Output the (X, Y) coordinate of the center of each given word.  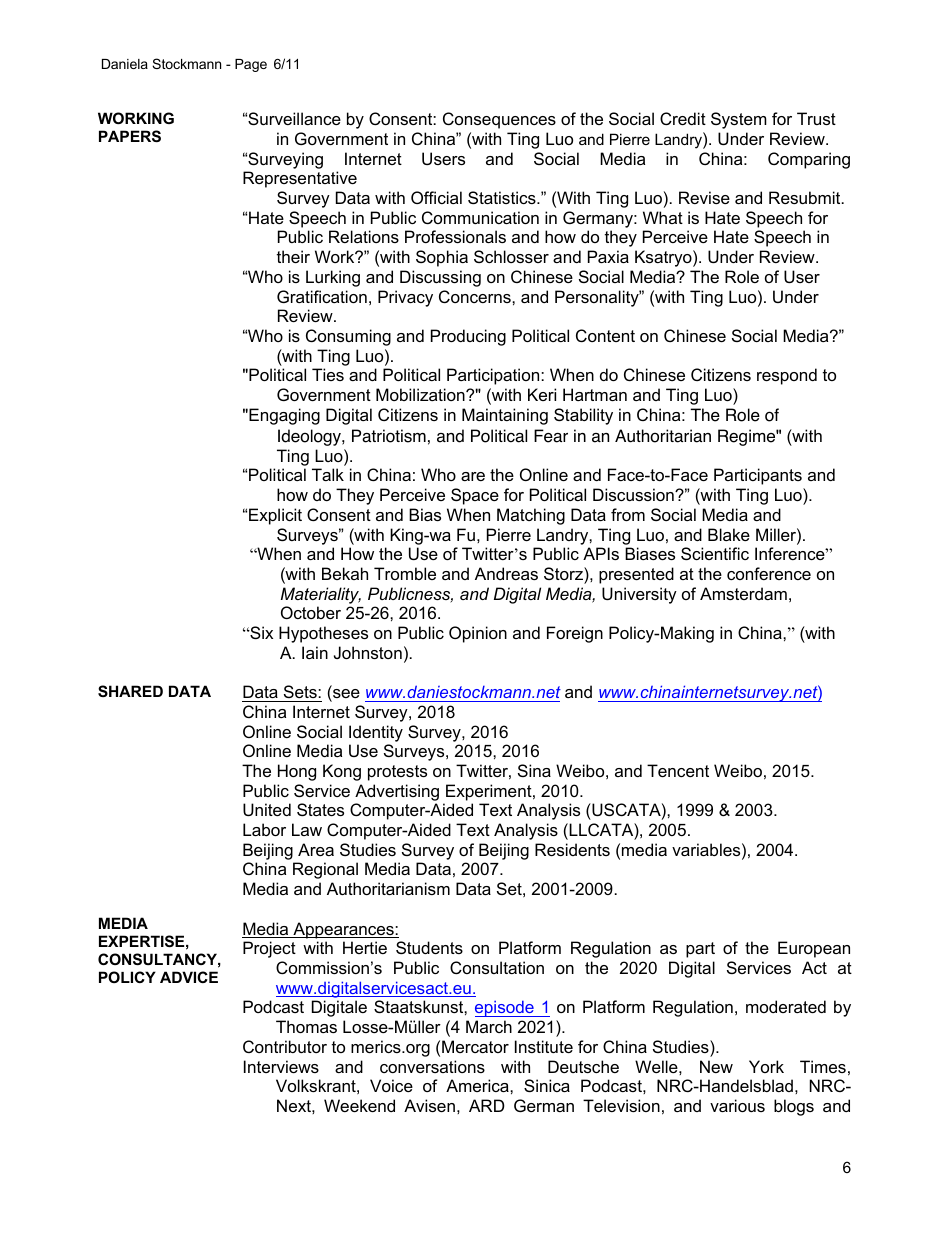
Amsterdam (743, 593)
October (311, 612)
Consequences (499, 120)
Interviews (281, 1066)
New (716, 1066)
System (739, 120)
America (478, 1085)
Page (251, 65)
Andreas (506, 573)
